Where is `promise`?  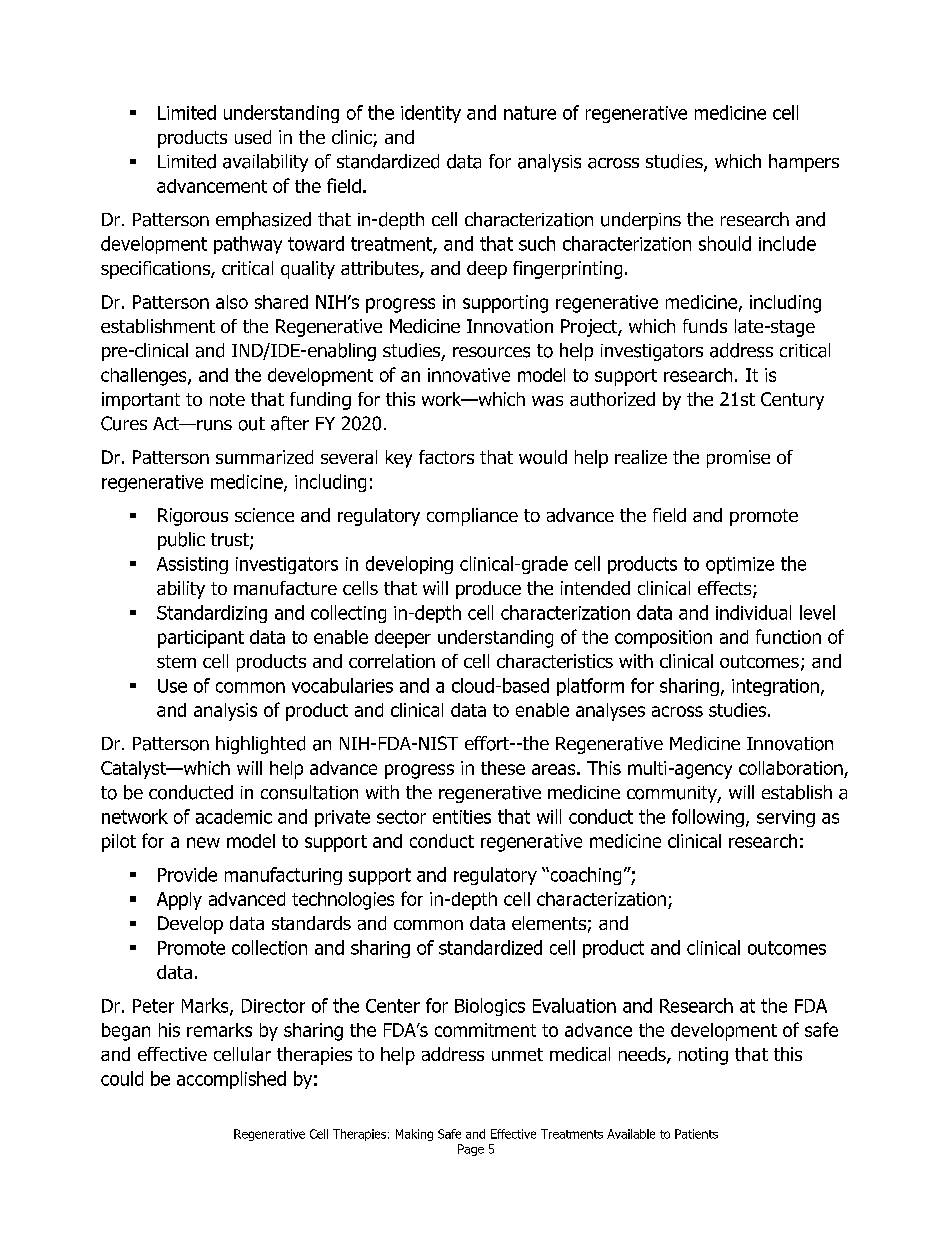
promise is located at coordinates (738, 459).
